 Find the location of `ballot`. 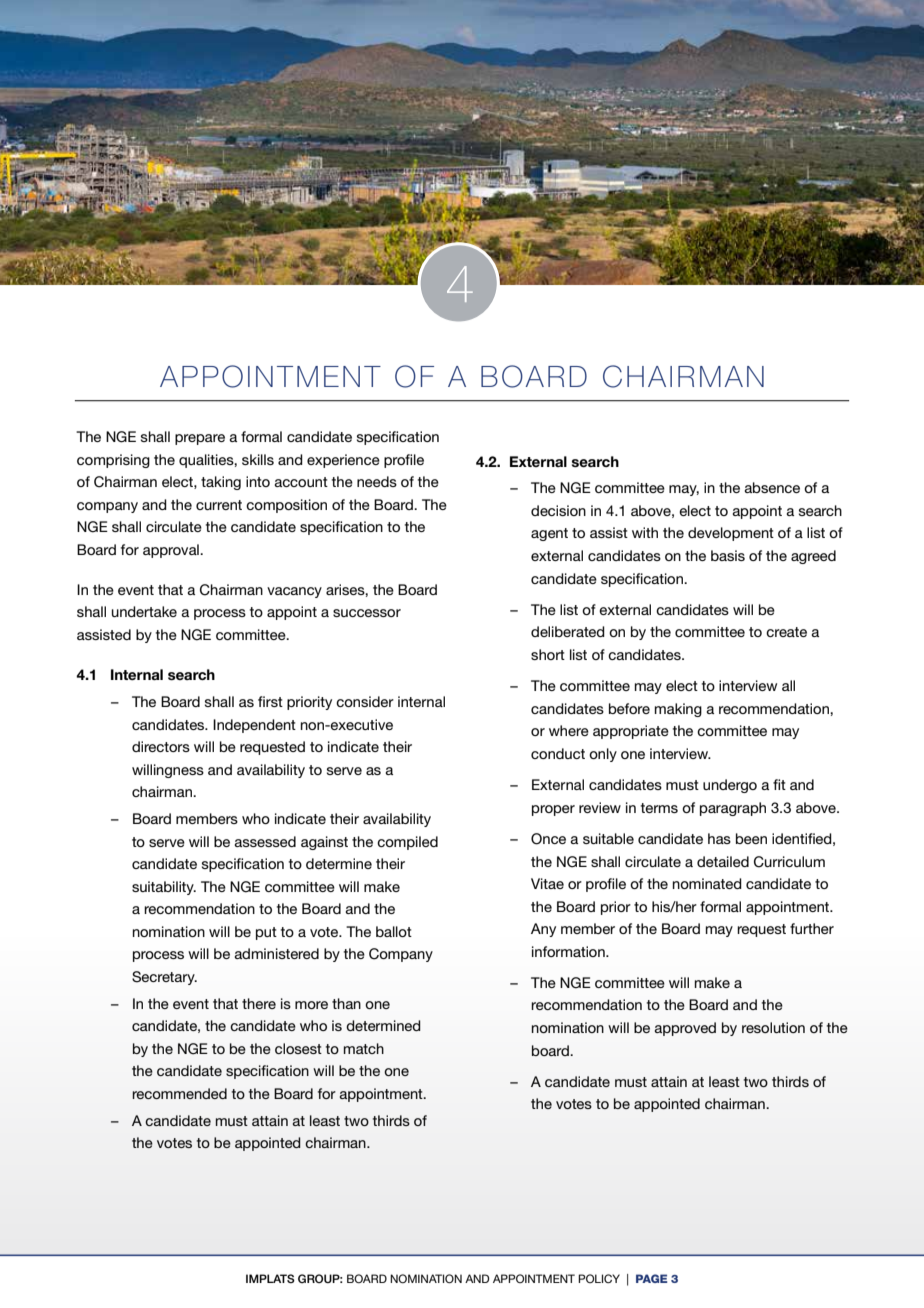

ballot is located at coordinates (394, 931).
